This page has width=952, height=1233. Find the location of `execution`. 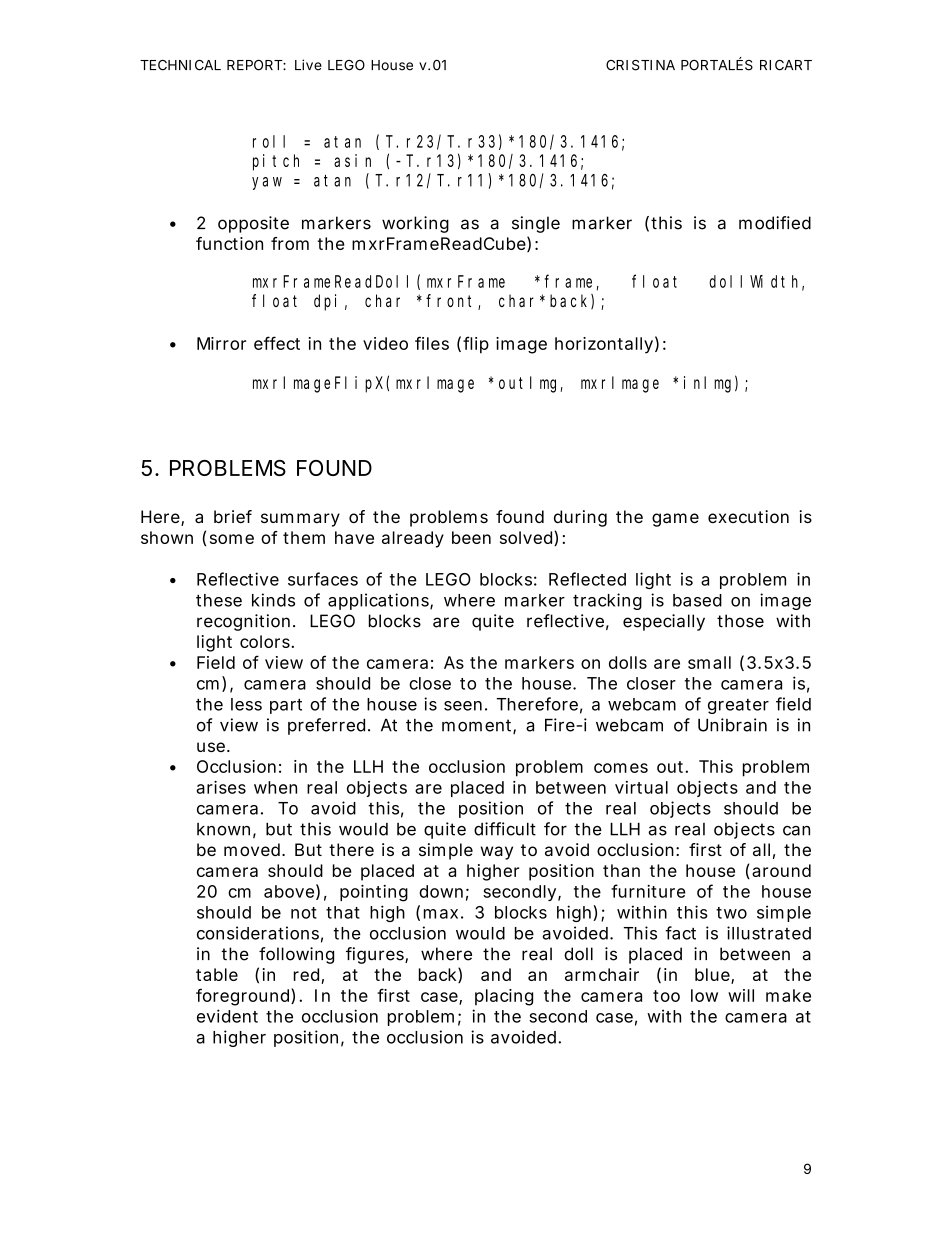

execution is located at coordinates (748, 516).
